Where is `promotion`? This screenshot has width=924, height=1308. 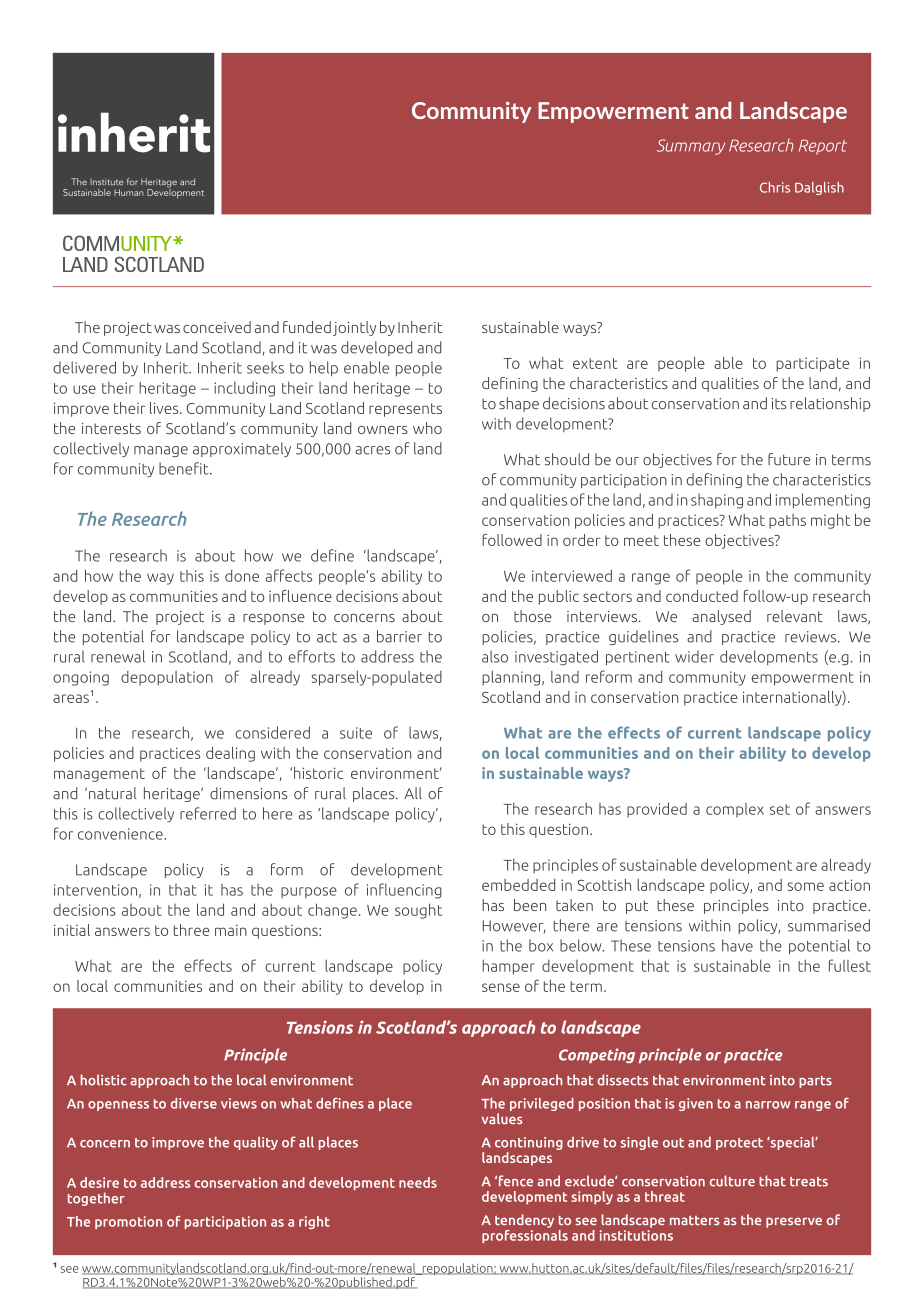 promotion is located at coordinates (128, 1222).
